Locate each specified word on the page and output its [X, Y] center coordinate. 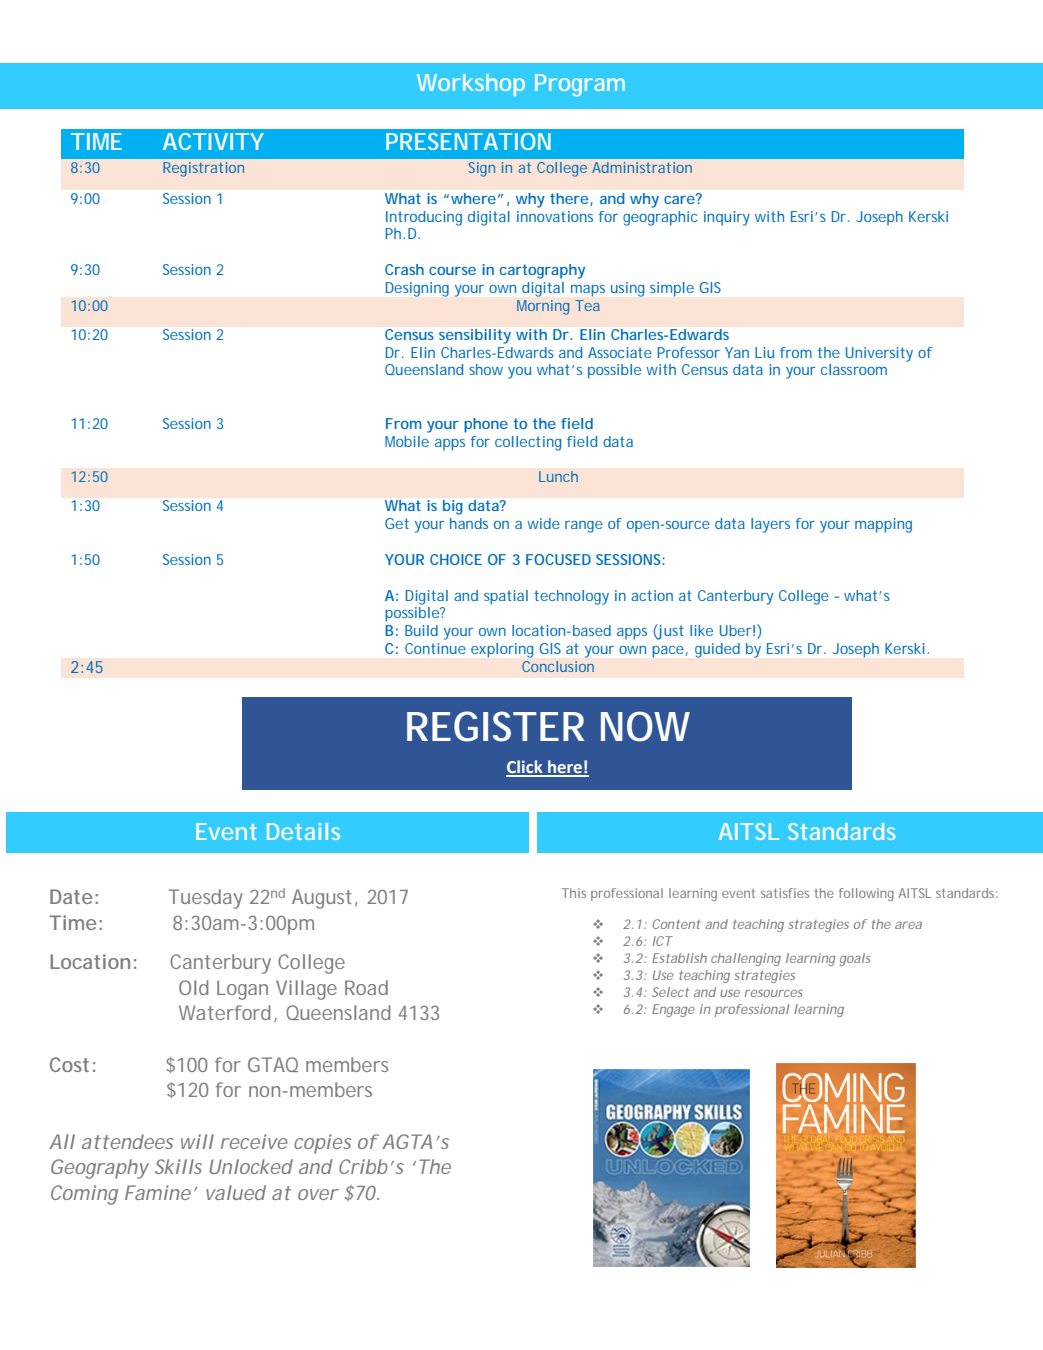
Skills [178, 1166]
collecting [528, 443]
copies [322, 1144]
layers [770, 525]
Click [525, 768]
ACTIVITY [213, 141]
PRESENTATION [468, 141]
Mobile [407, 441]
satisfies [785, 893]
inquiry [727, 218]
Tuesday [205, 899]
